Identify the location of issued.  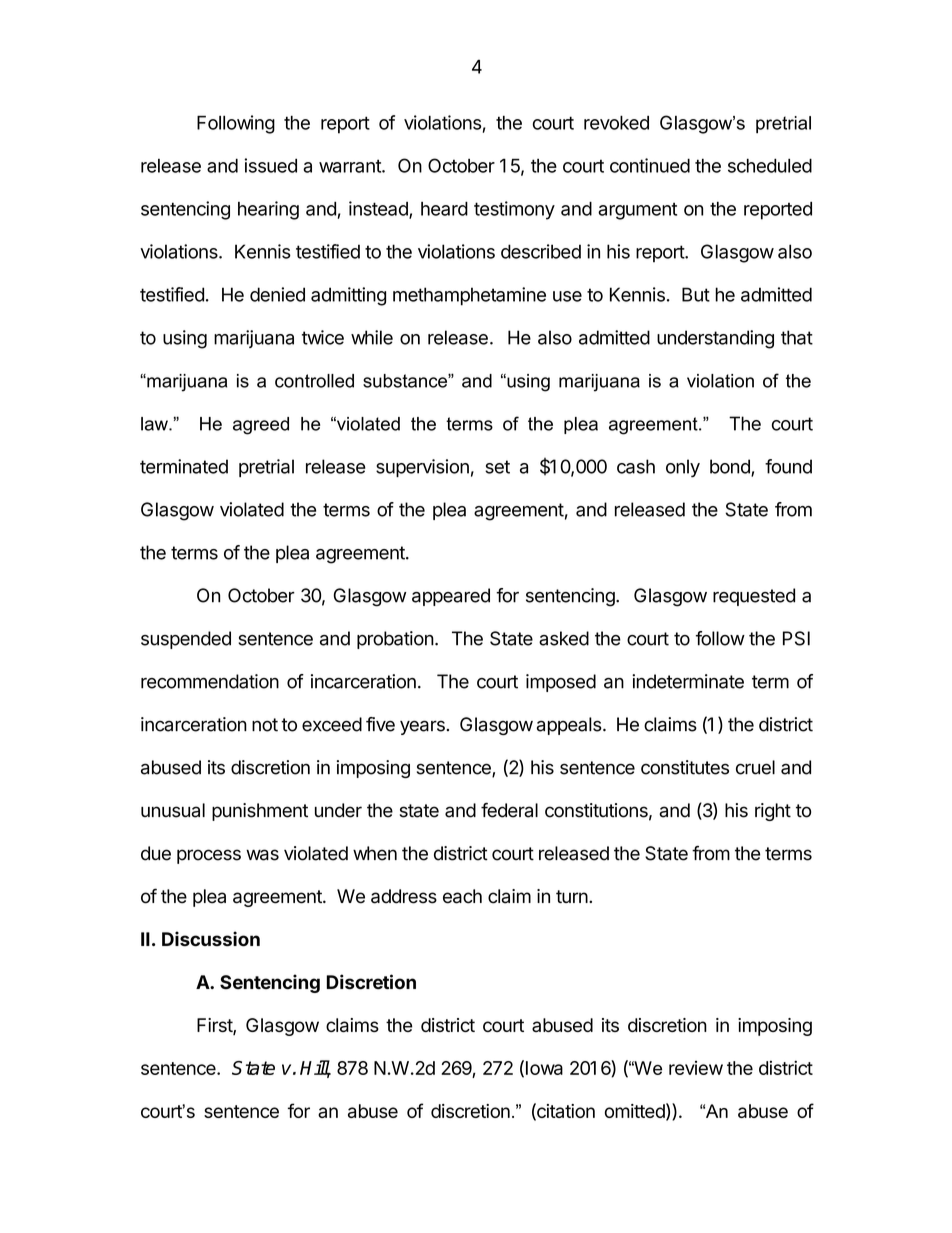
(270, 165).
